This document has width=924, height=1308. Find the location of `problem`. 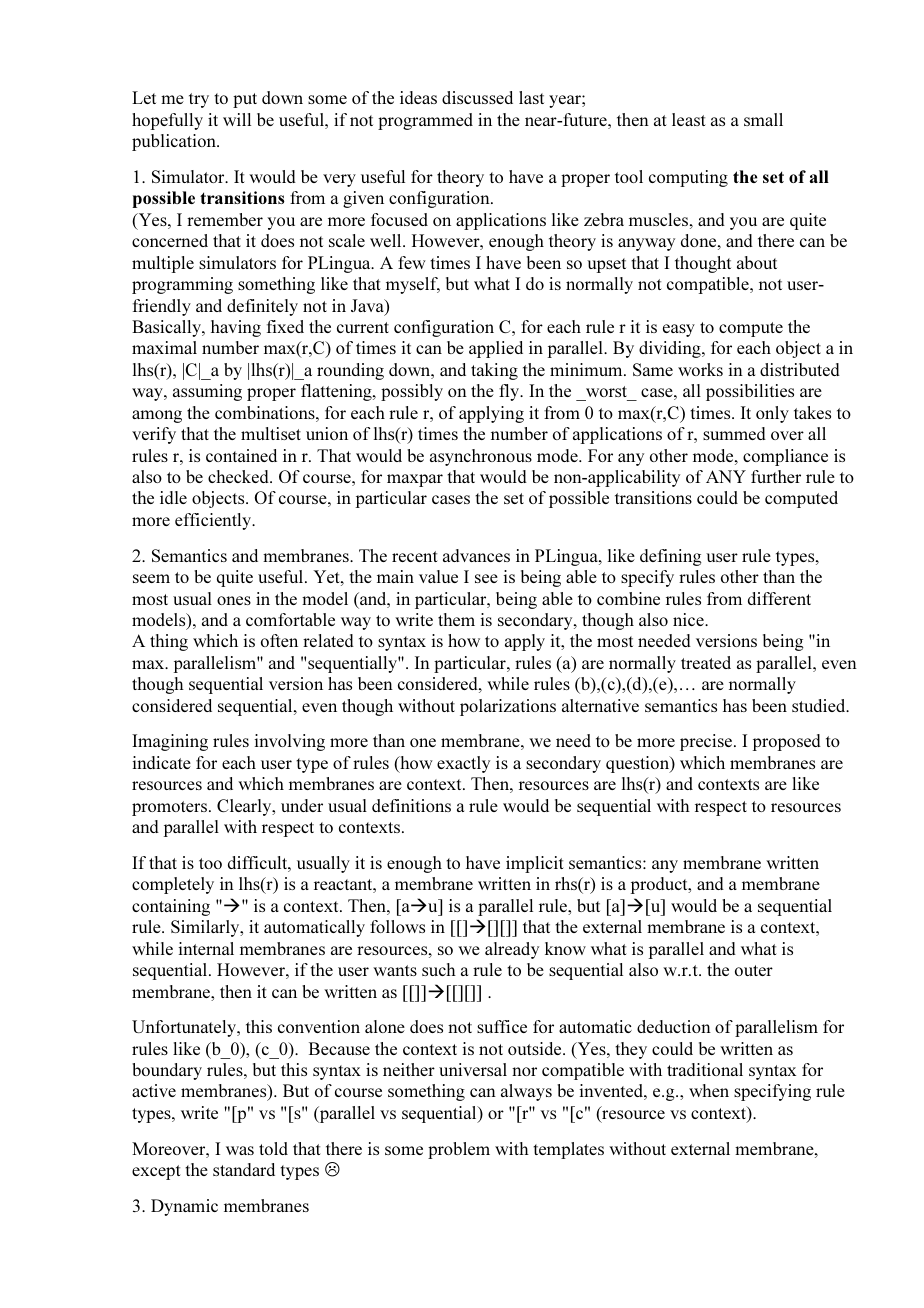

problem is located at coordinates (459, 1150).
